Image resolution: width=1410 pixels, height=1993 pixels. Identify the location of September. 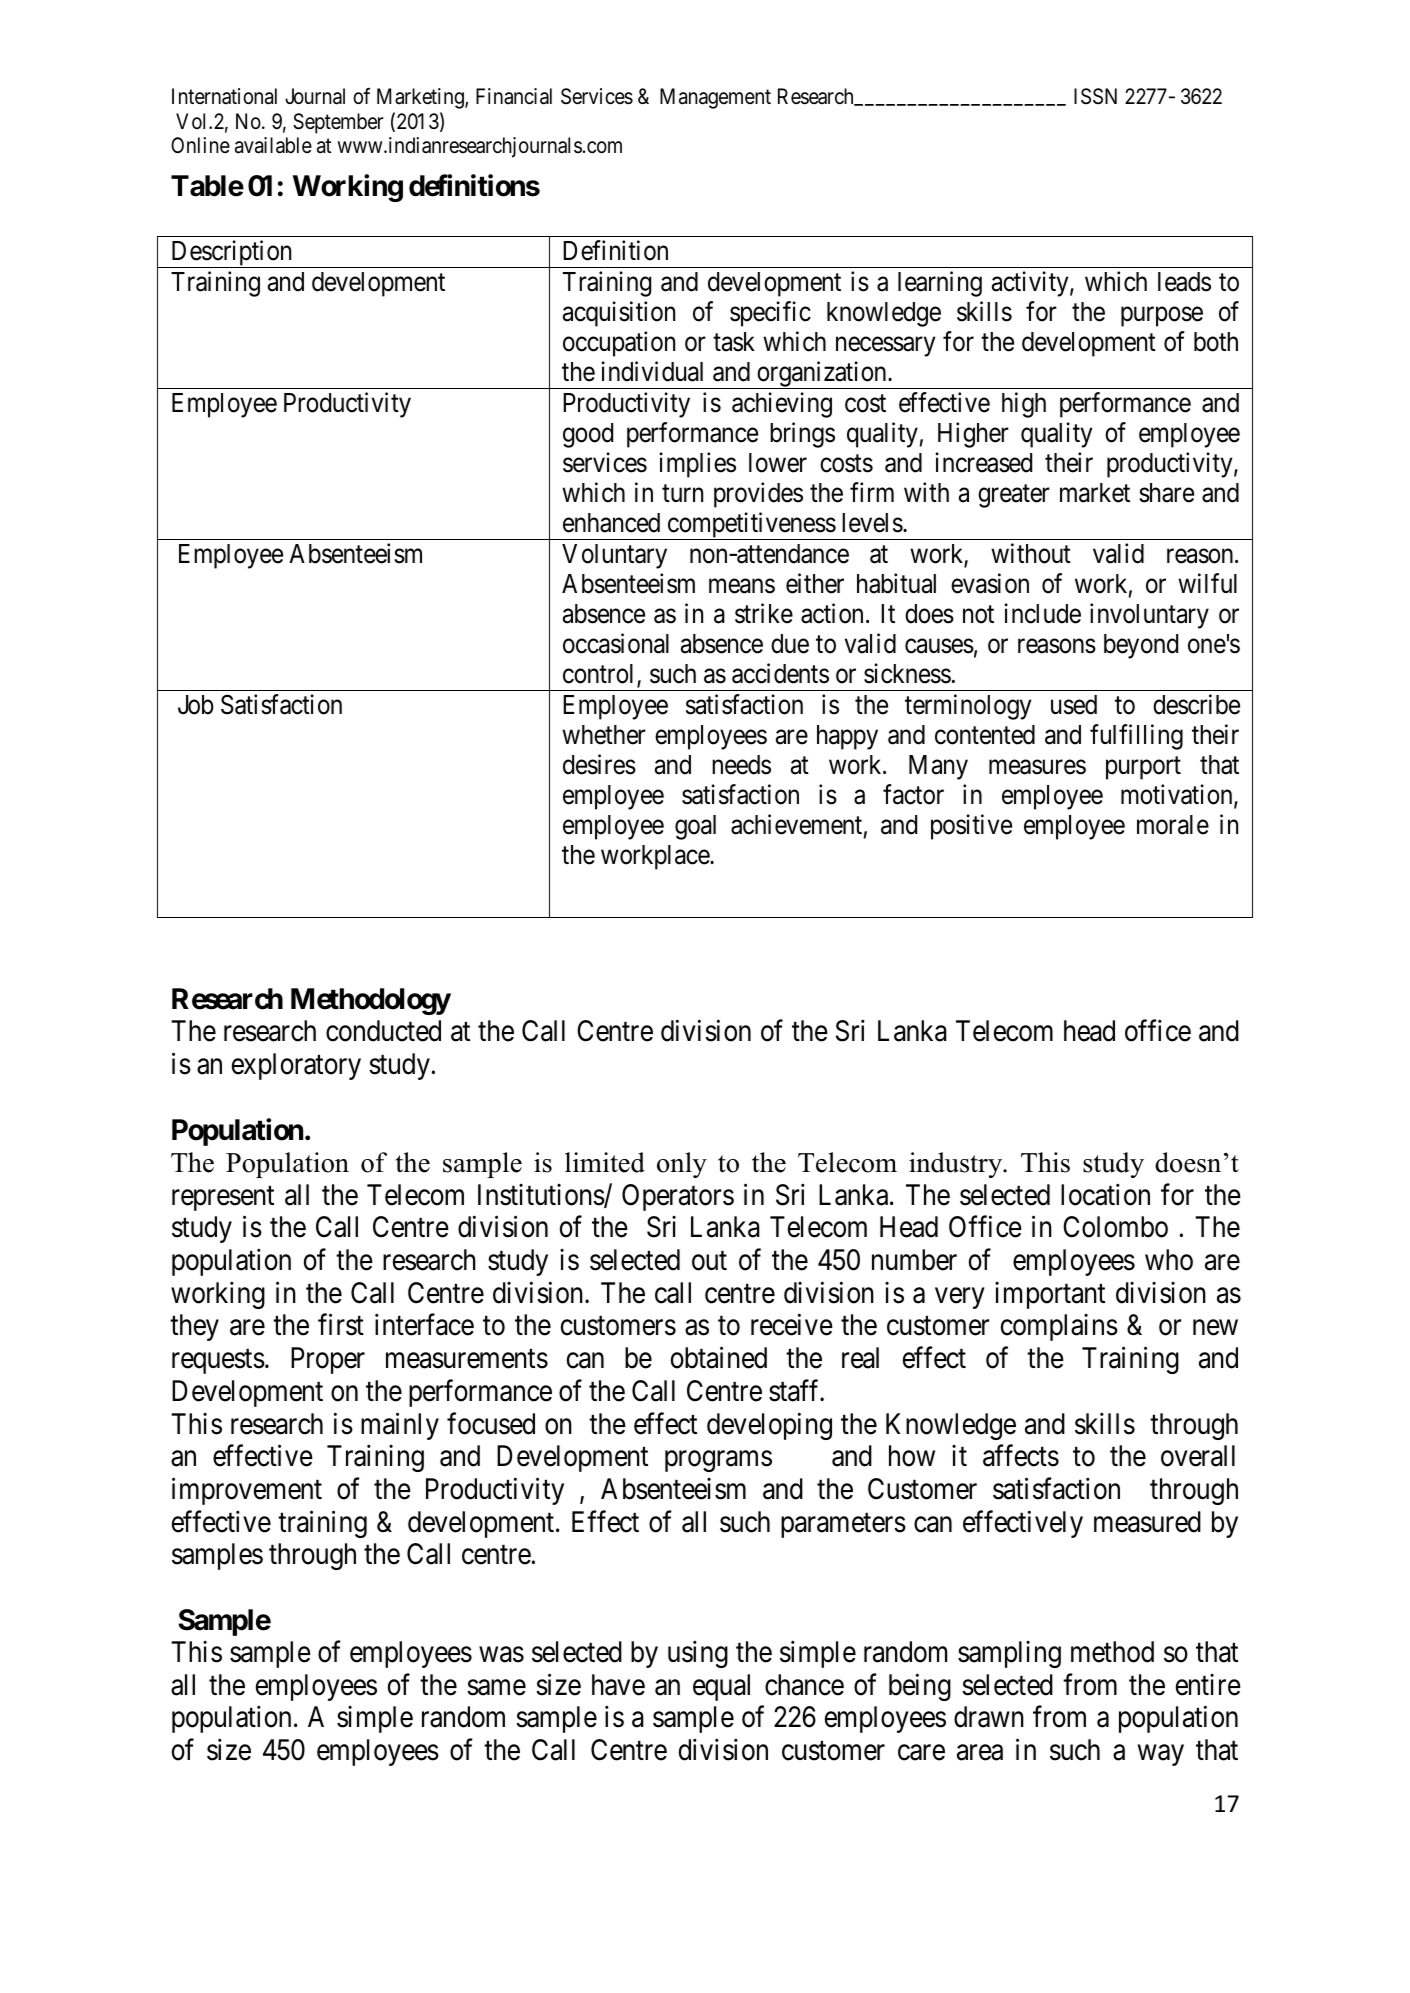
(338, 123).
